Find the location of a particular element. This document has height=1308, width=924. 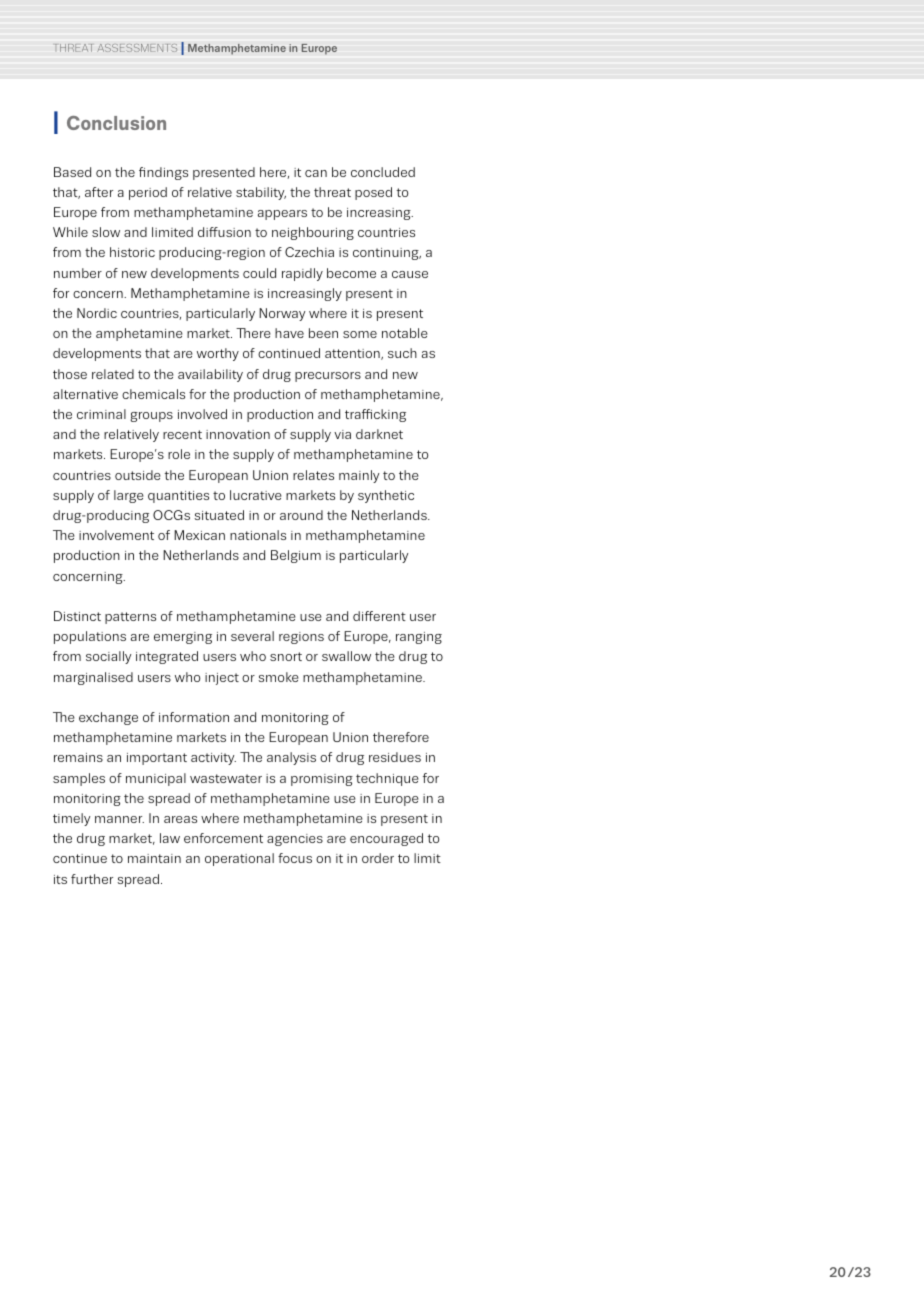

stability is located at coordinates (261, 193).
